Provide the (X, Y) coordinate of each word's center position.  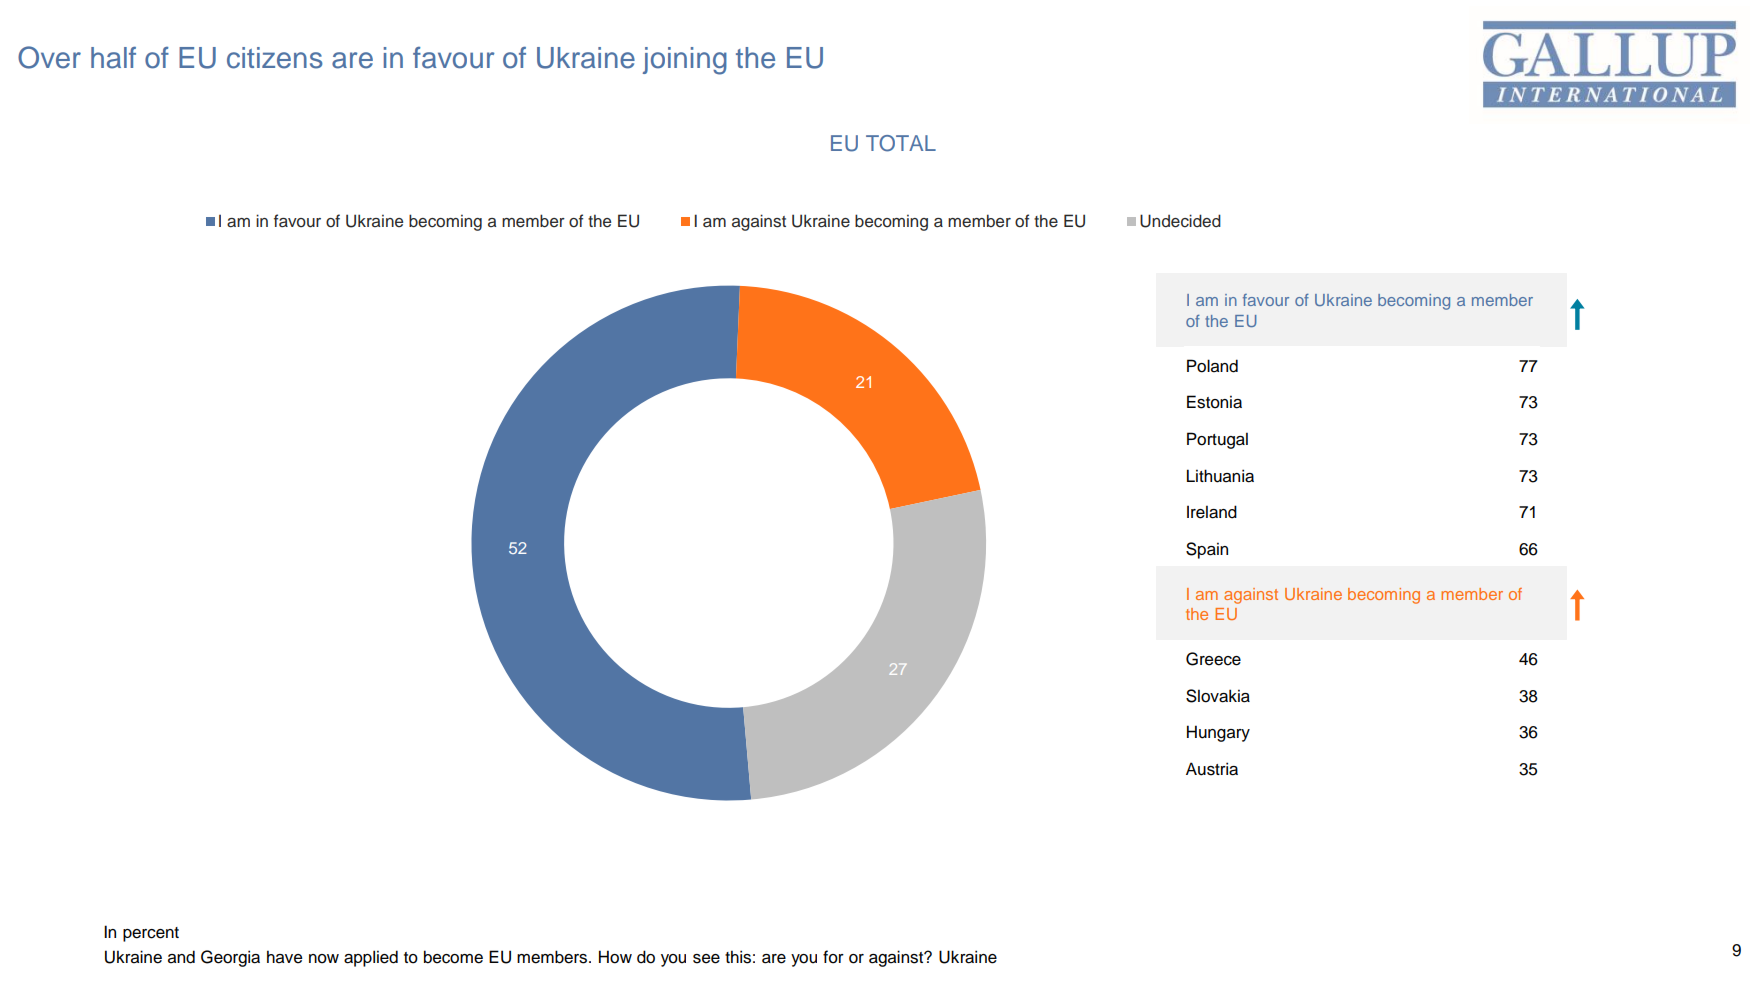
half (113, 57)
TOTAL (901, 143)
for (833, 957)
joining (685, 61)
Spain (1207, 550)
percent (151, 934)
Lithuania (1220, 476)
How (615, 957)
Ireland (1212, 512)
